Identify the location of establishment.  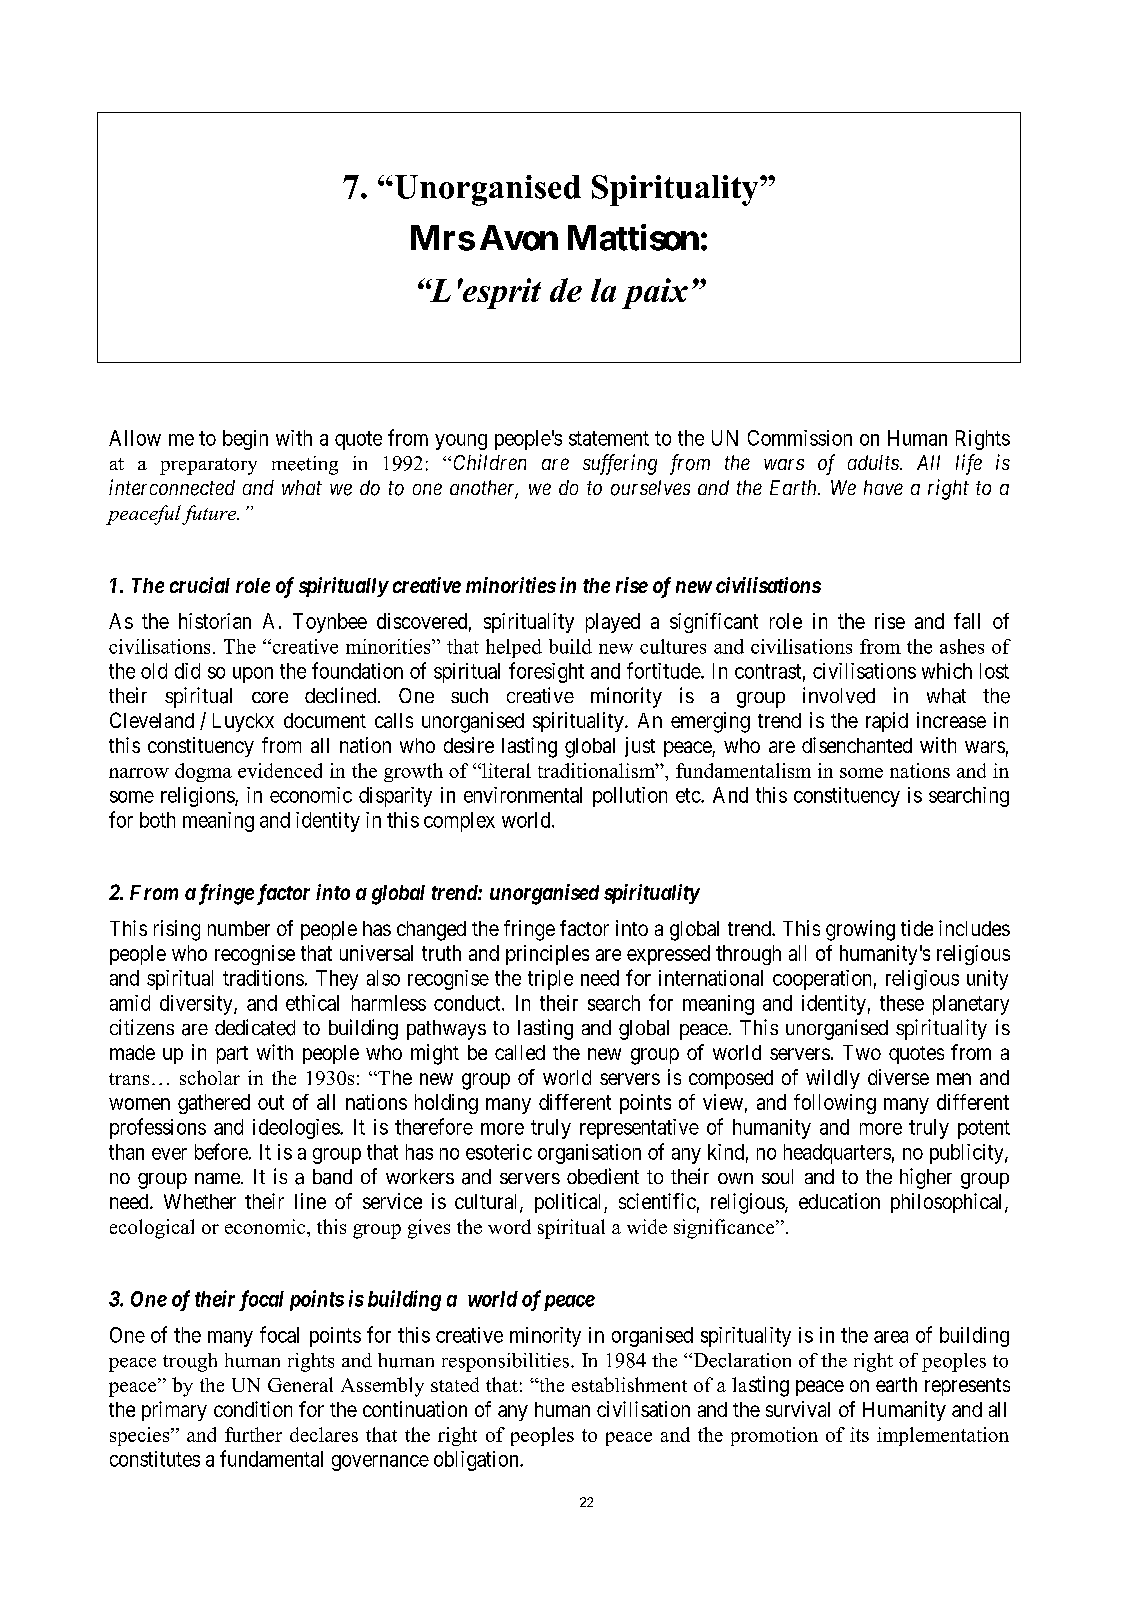
(629, 1384).
